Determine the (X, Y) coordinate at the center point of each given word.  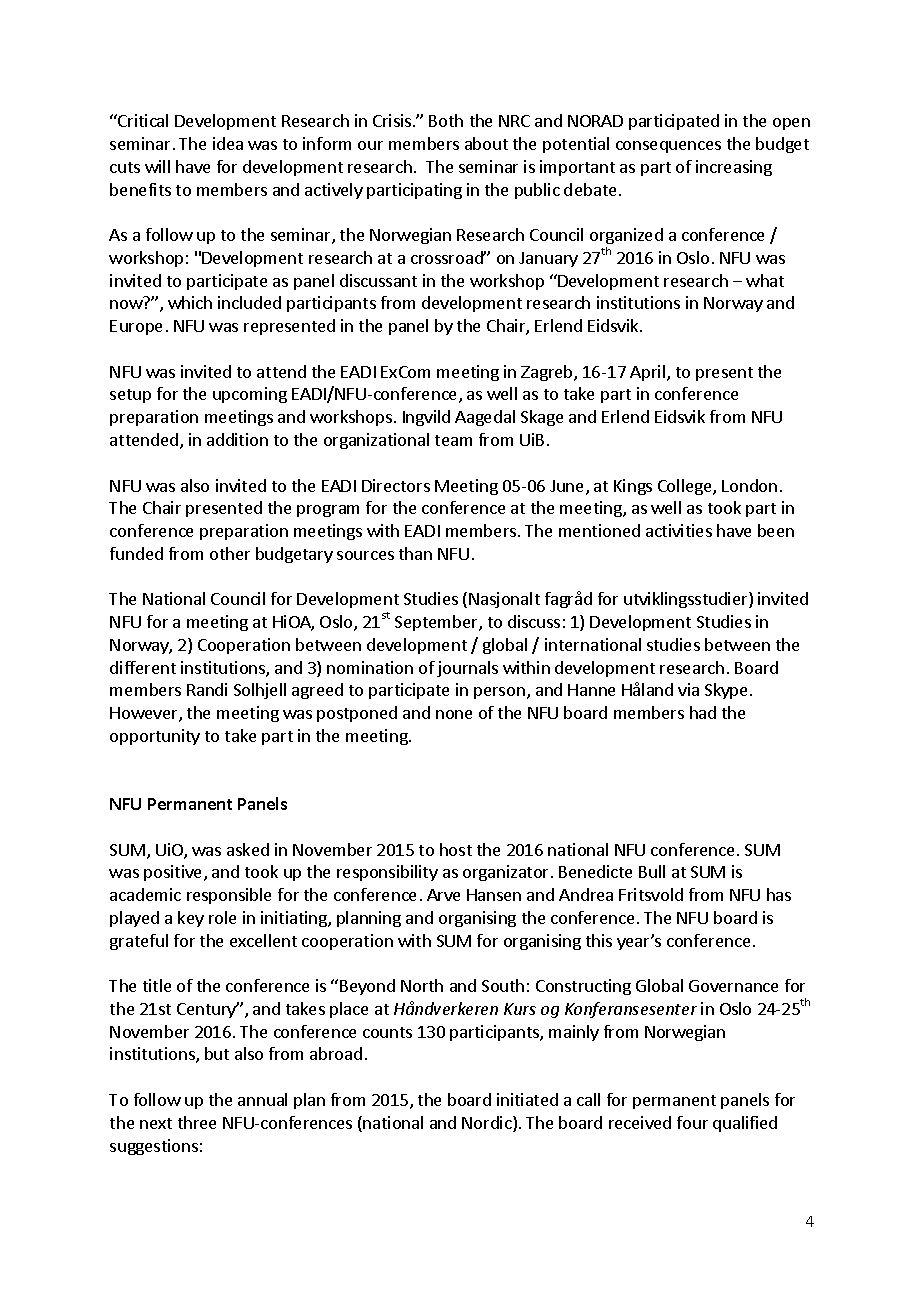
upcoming (250, 395)
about (486, 143)
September (437, 623)
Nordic (488, 1124)
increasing (734, 168)
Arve (443, 895)
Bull (652, 871)
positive (174, 873)
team (453, 440)
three (197, 1122)
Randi (207, 689)
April (647, 373)
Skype (726, 691)
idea (228, 143)
